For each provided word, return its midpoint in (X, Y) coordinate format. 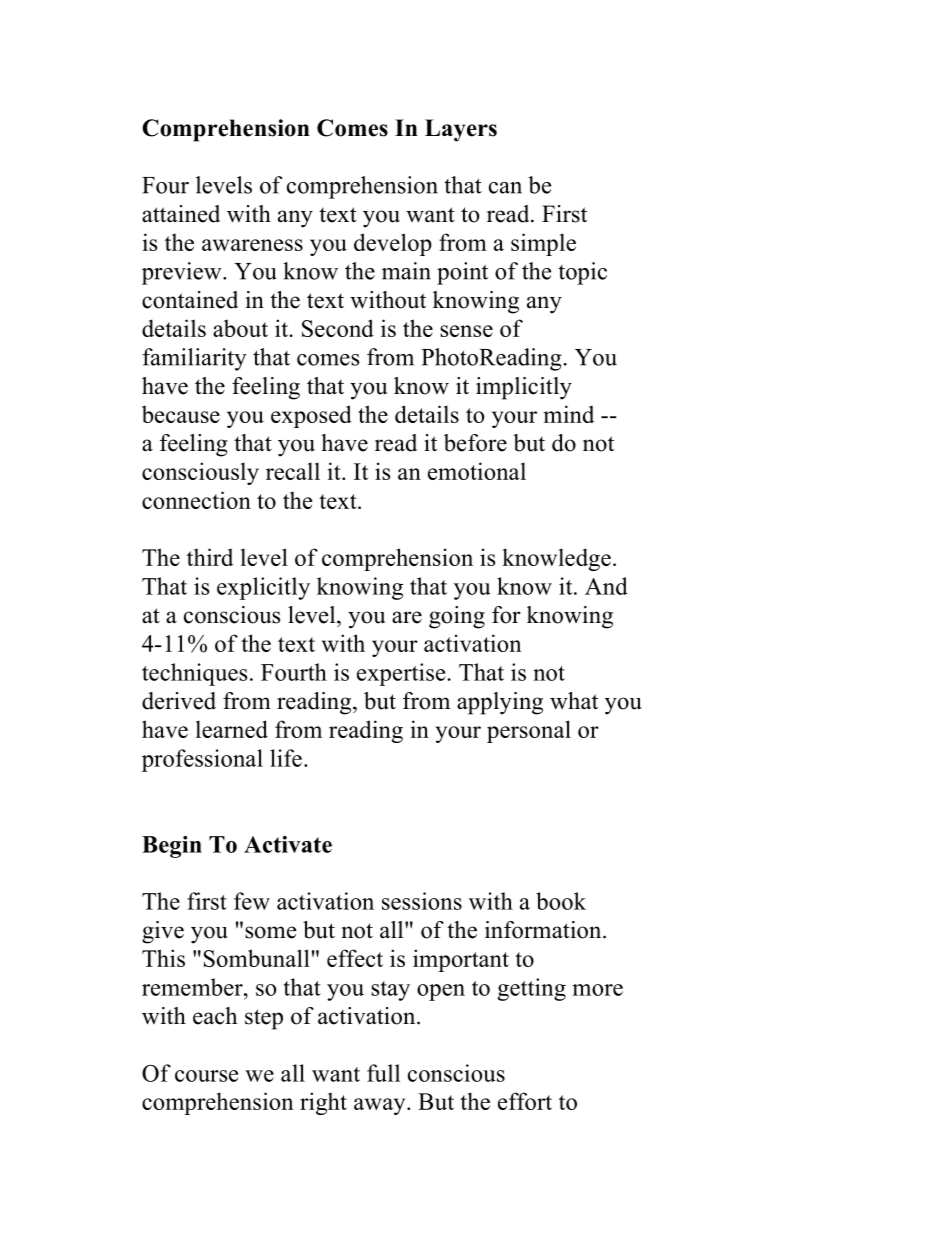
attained (181, 214)
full (383, 1073)
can (505, 188)
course (206, 1076)
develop (393, 244)
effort (525, 1101)
